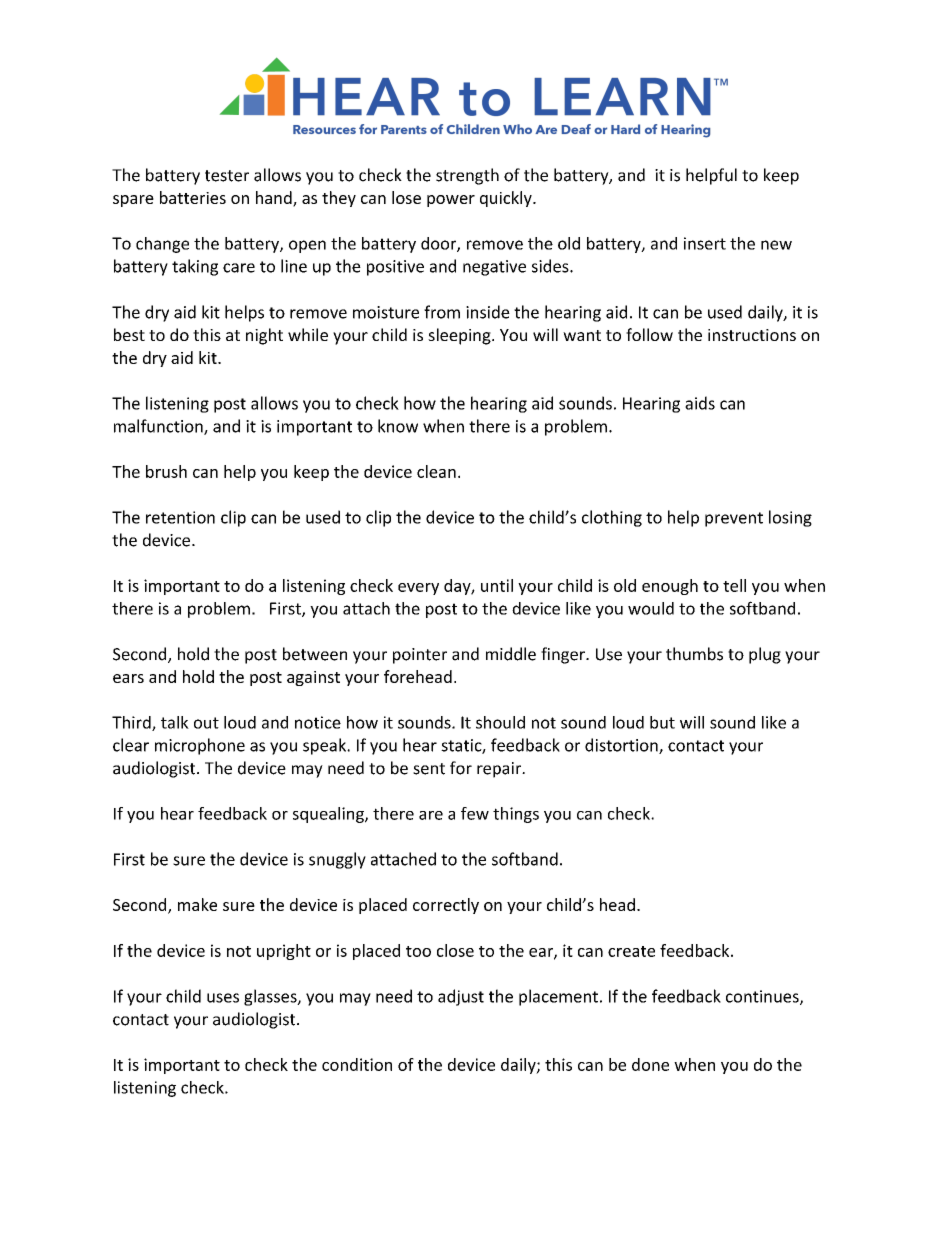  Describe the element at coordinates (418, 589) in the image. I see `every` at that location.
